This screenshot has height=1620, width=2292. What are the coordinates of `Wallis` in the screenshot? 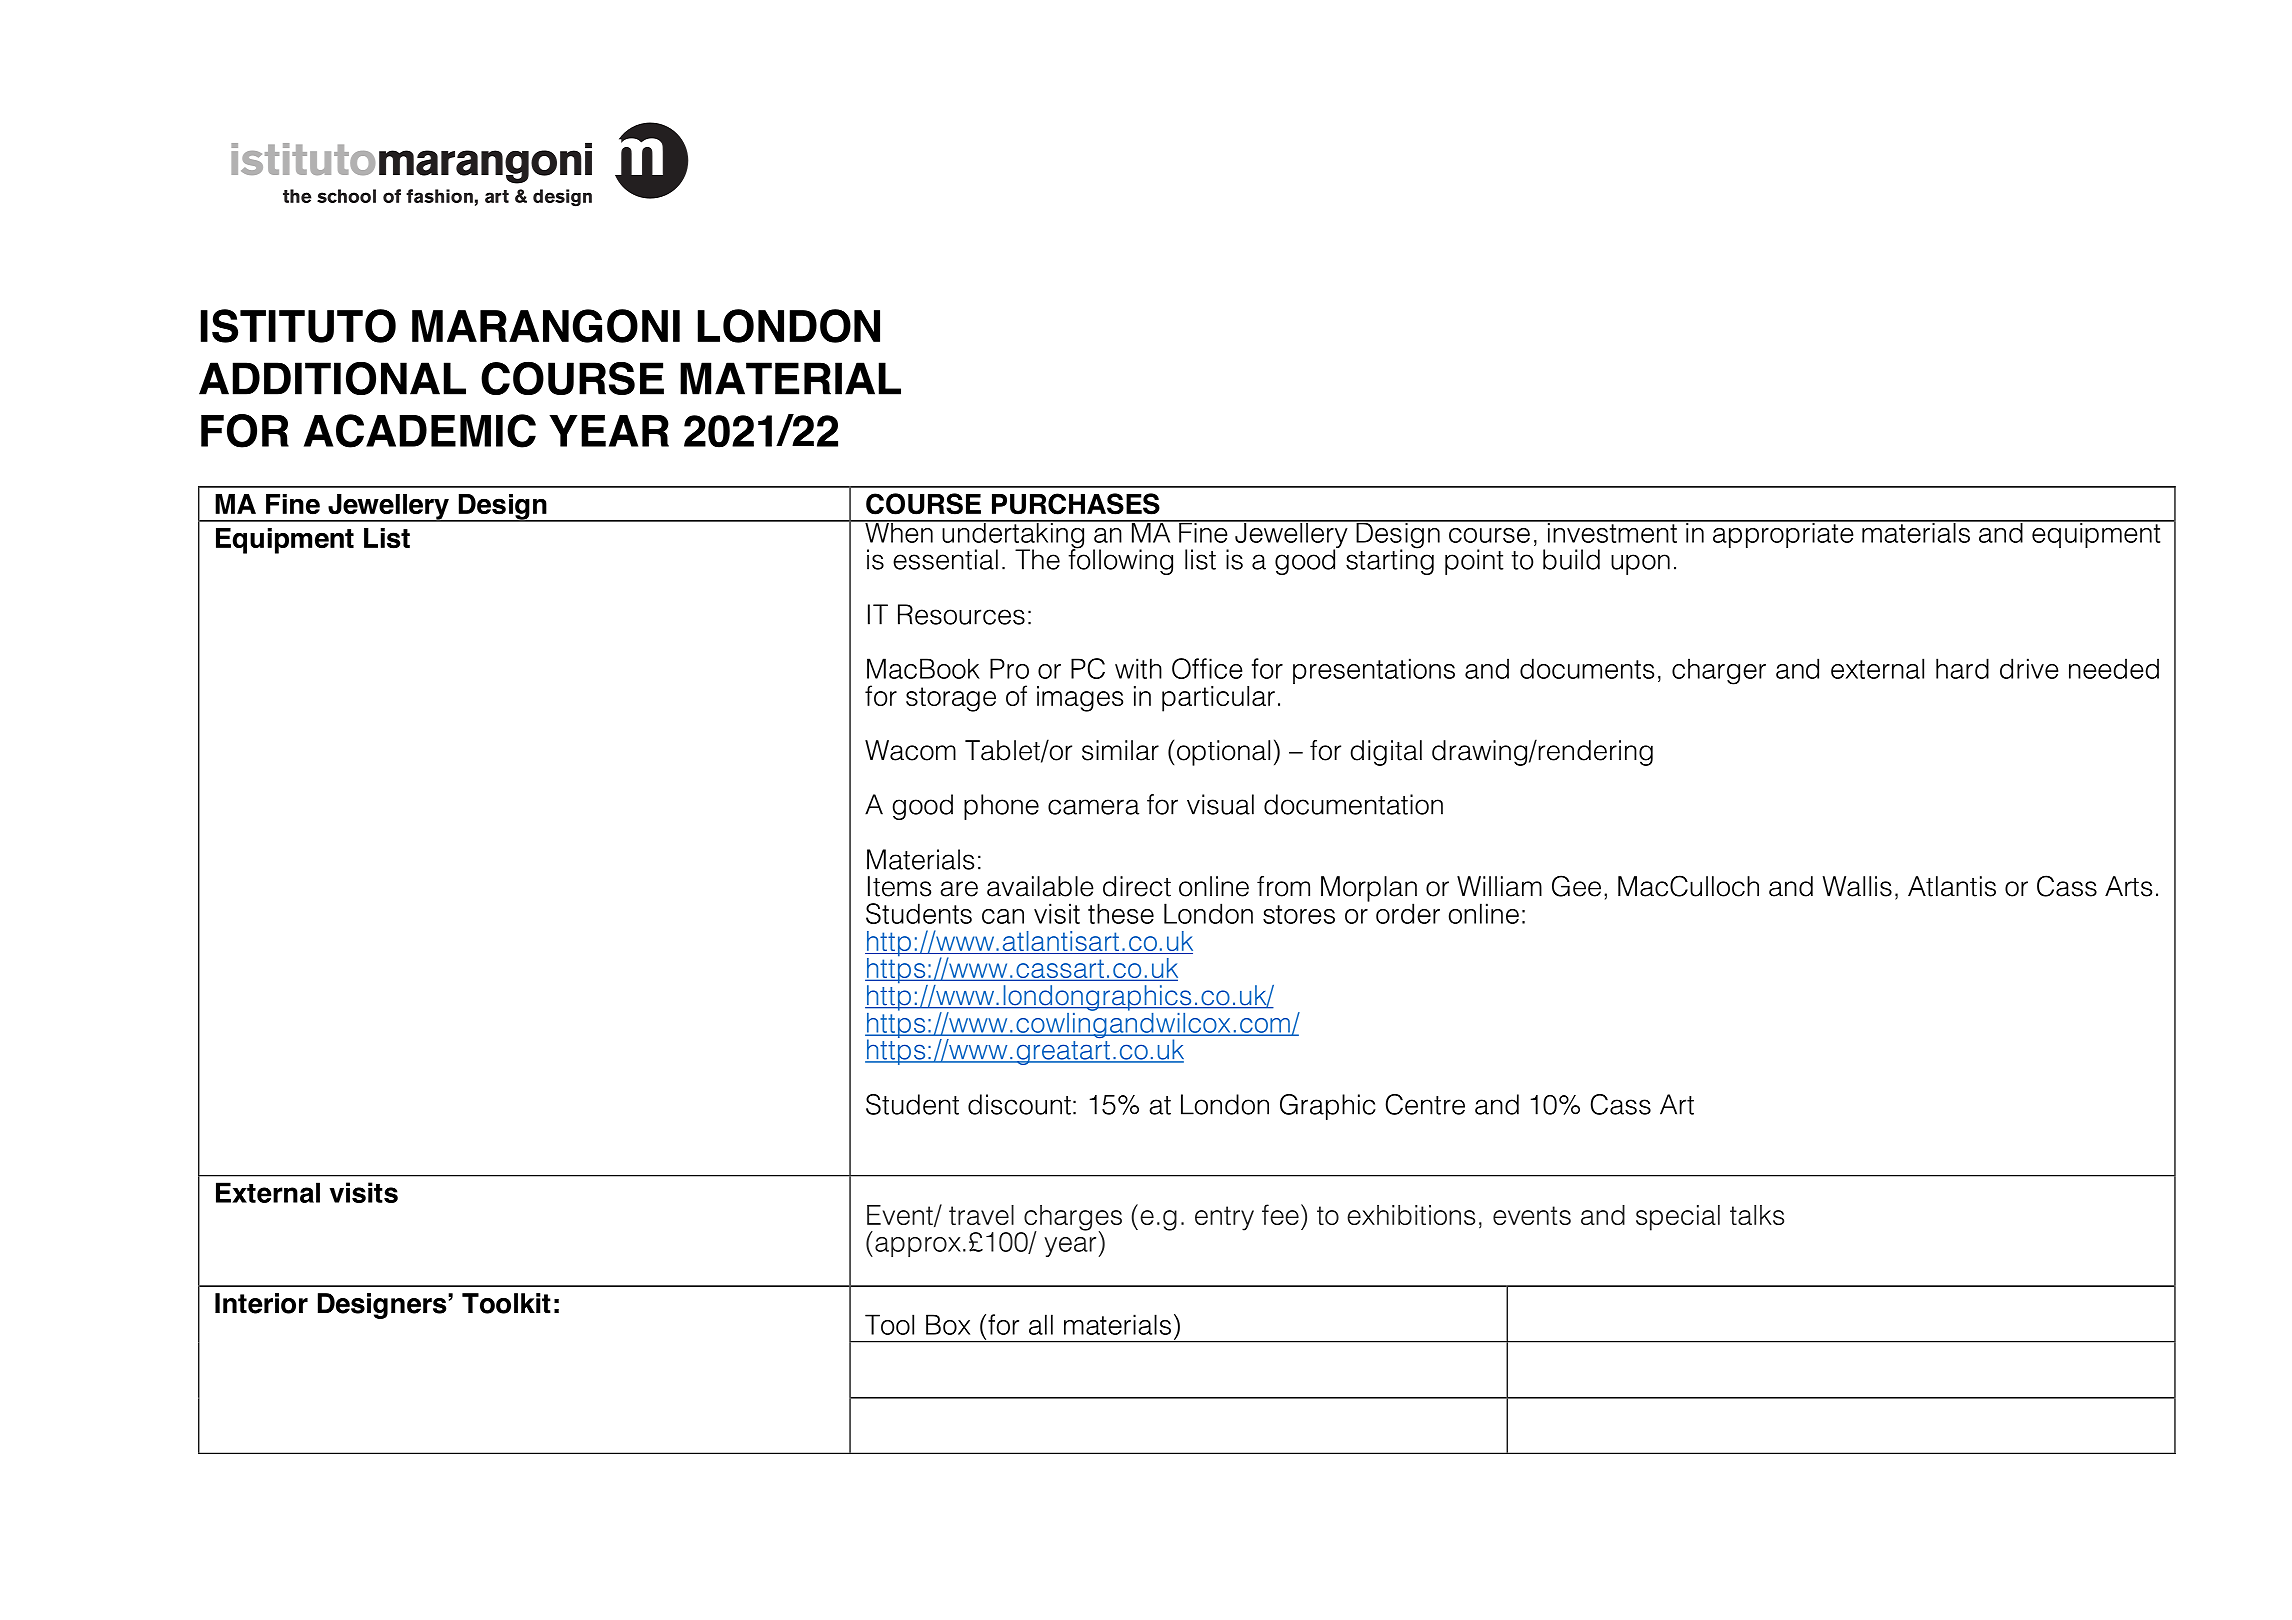 It's located at (1857, 886).
